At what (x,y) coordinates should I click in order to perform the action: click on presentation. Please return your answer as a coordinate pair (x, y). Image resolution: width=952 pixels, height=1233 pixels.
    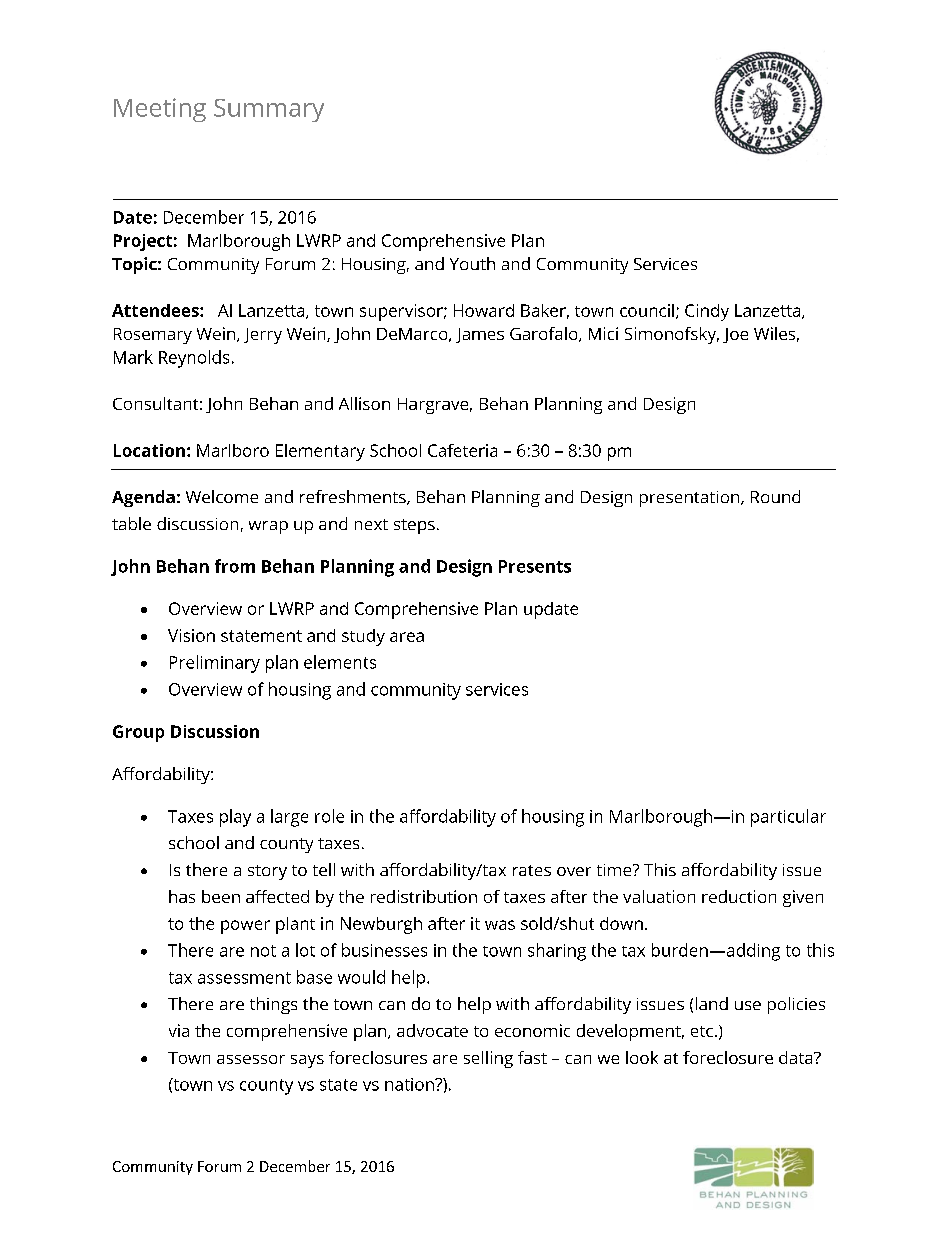
    Looking at the image, I should click on (691, 499).
